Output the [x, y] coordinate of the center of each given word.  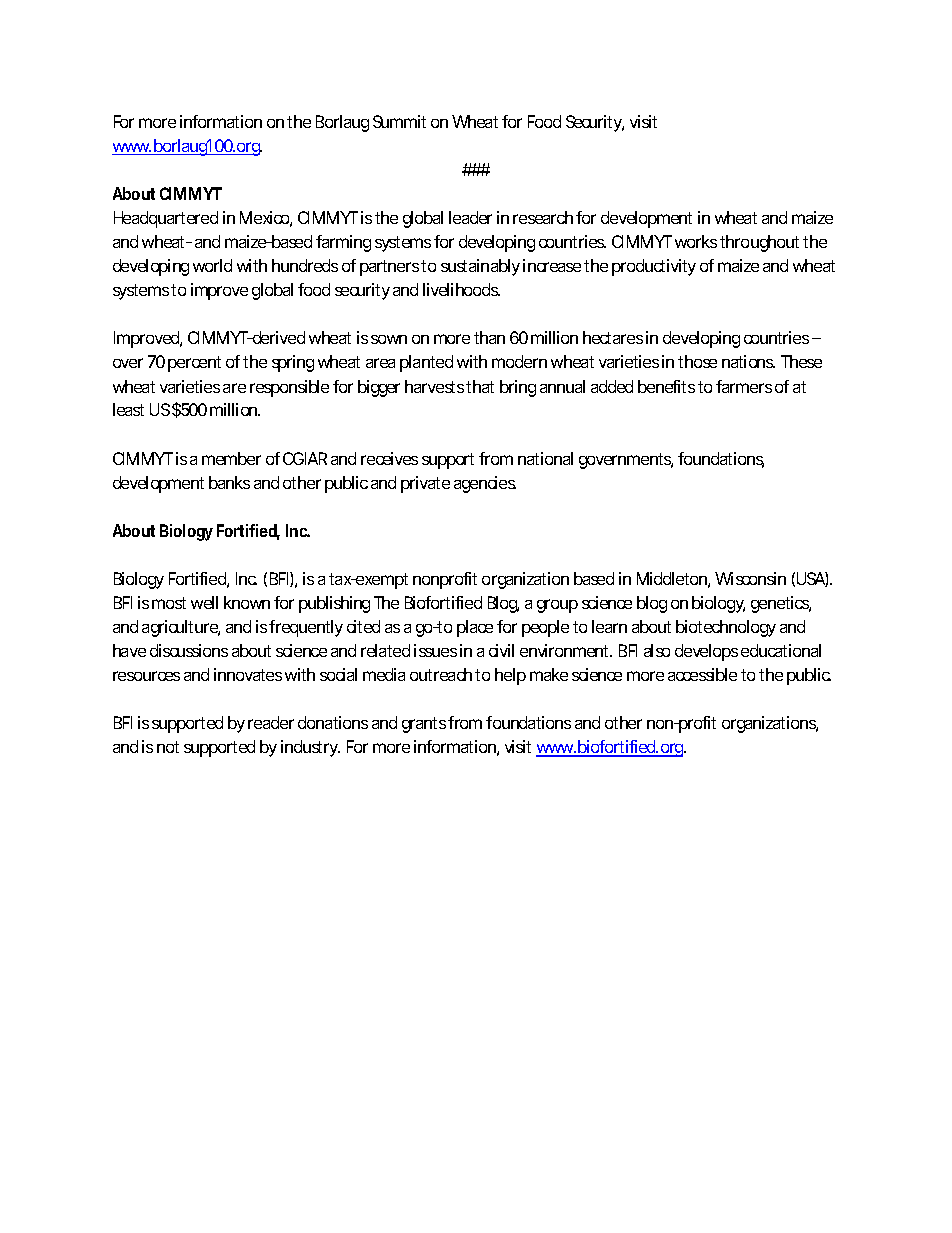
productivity [654, 267]
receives [389, 458]
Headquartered [166, 219]
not [168, 747]
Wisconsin [750, 578]
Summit [399, 121]
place [475, 628]
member [231, 458]
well [204, 602]
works [696, 241]
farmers [744, 386]
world [212, 265]
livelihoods [461, 289]
